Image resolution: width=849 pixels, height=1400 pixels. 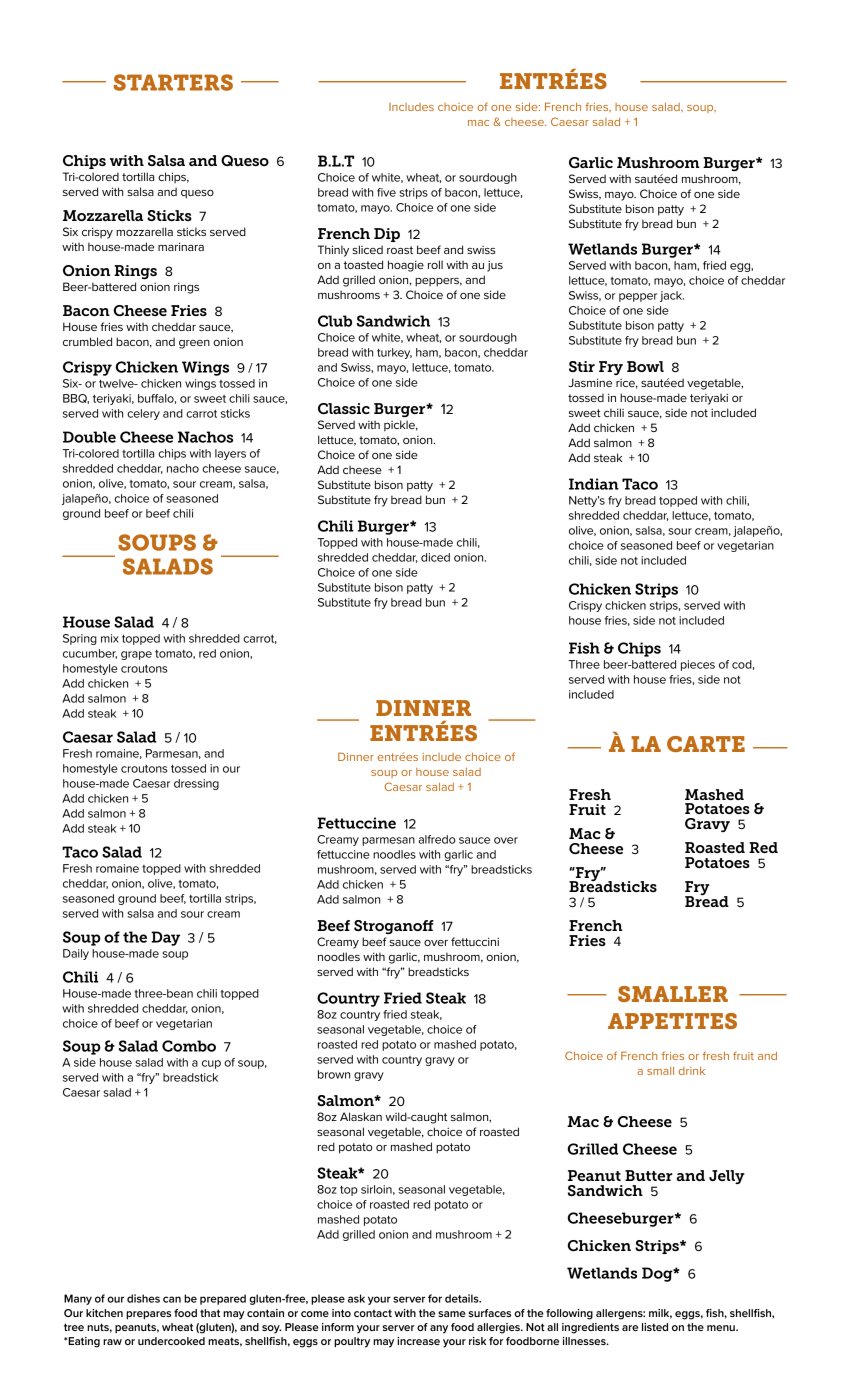 What do you see at coordinates (373, 1313) in the page?
I see `contact` at bounding box center [373, 1313].
